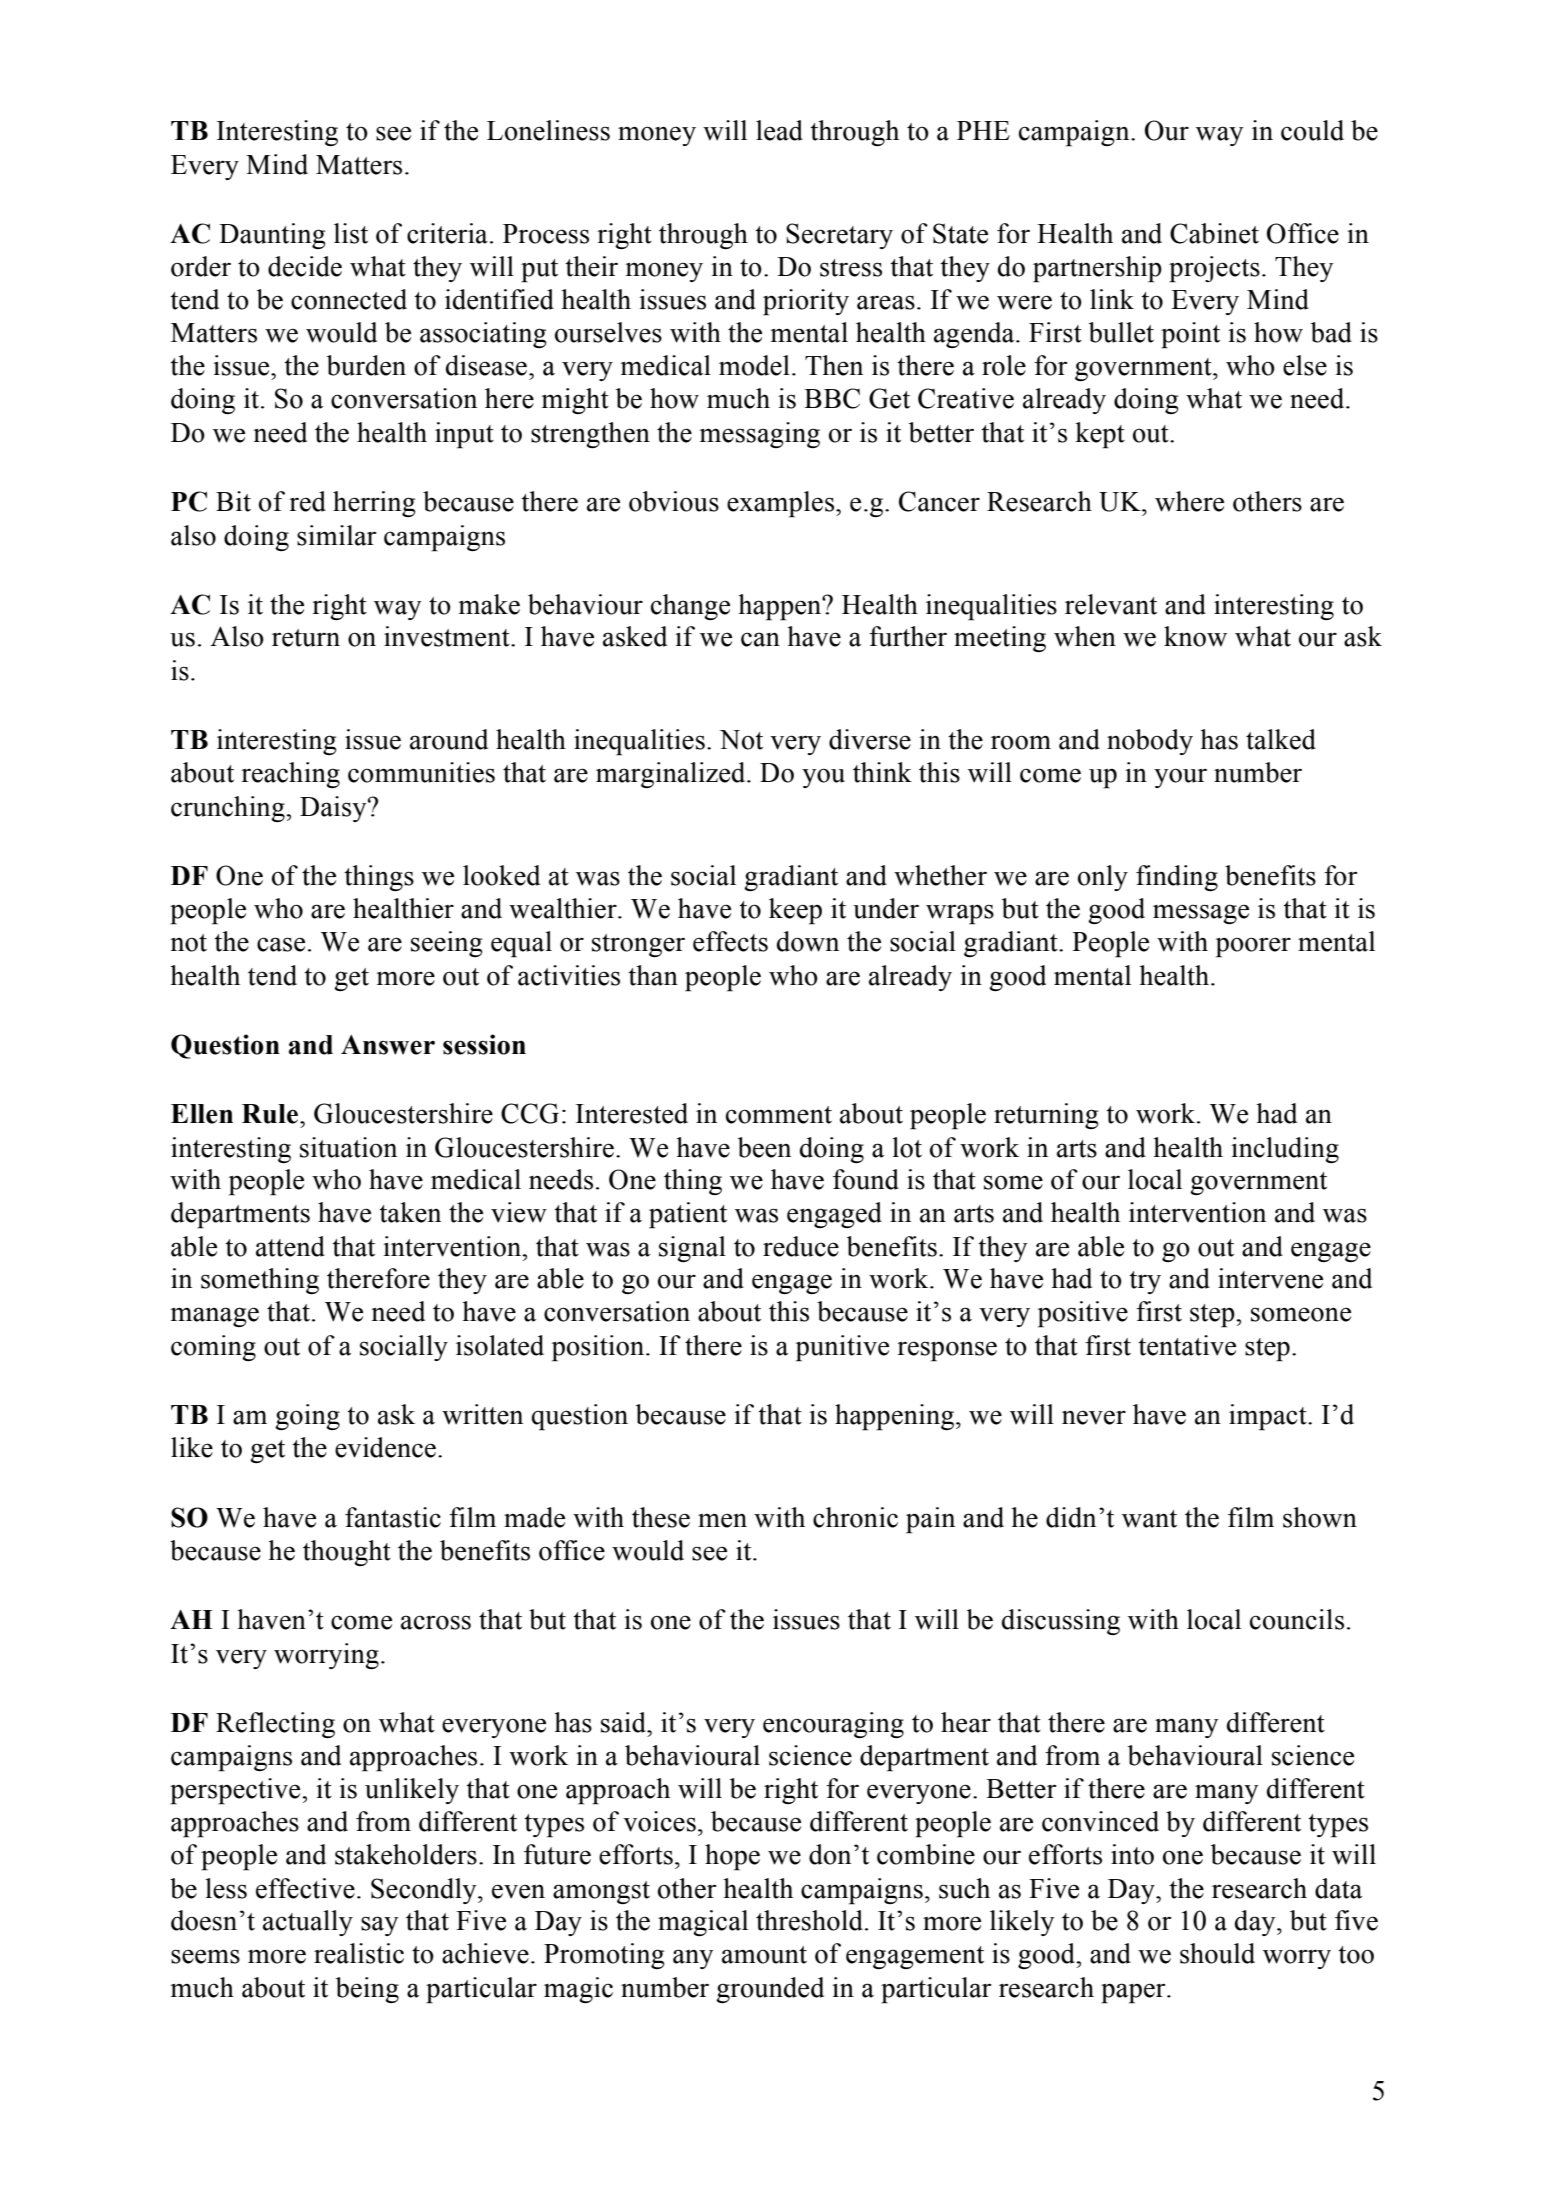  Describe the element at coordinates (842, 1348) in the page. I see `punitive` at that location.
